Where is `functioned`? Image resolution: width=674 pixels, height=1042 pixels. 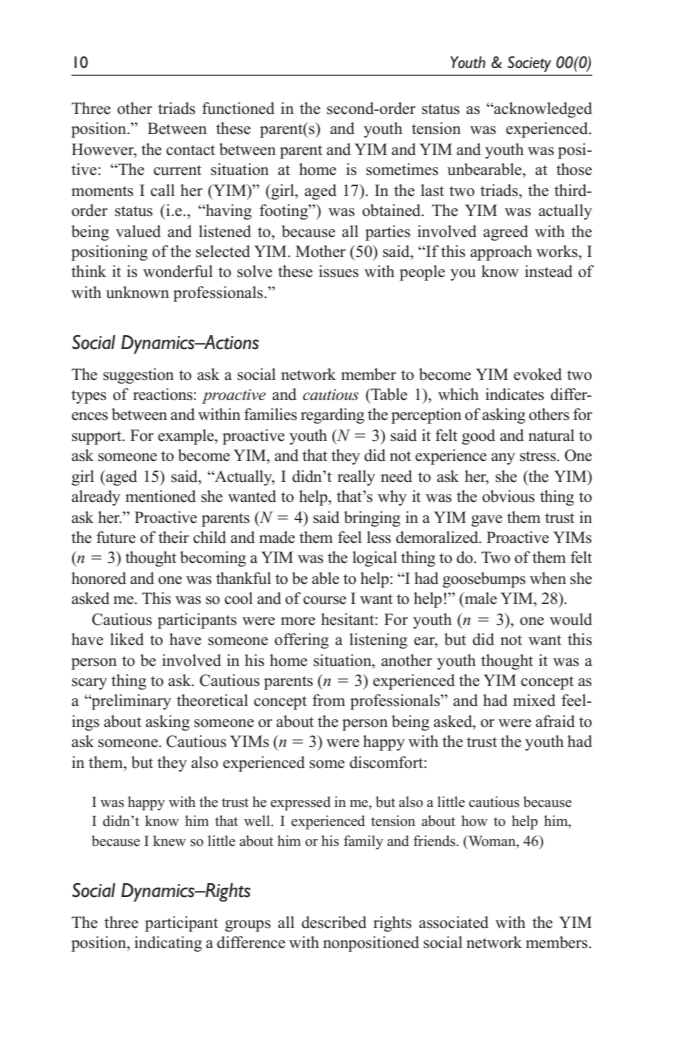
functioned is located at coordinates (238, 108).
